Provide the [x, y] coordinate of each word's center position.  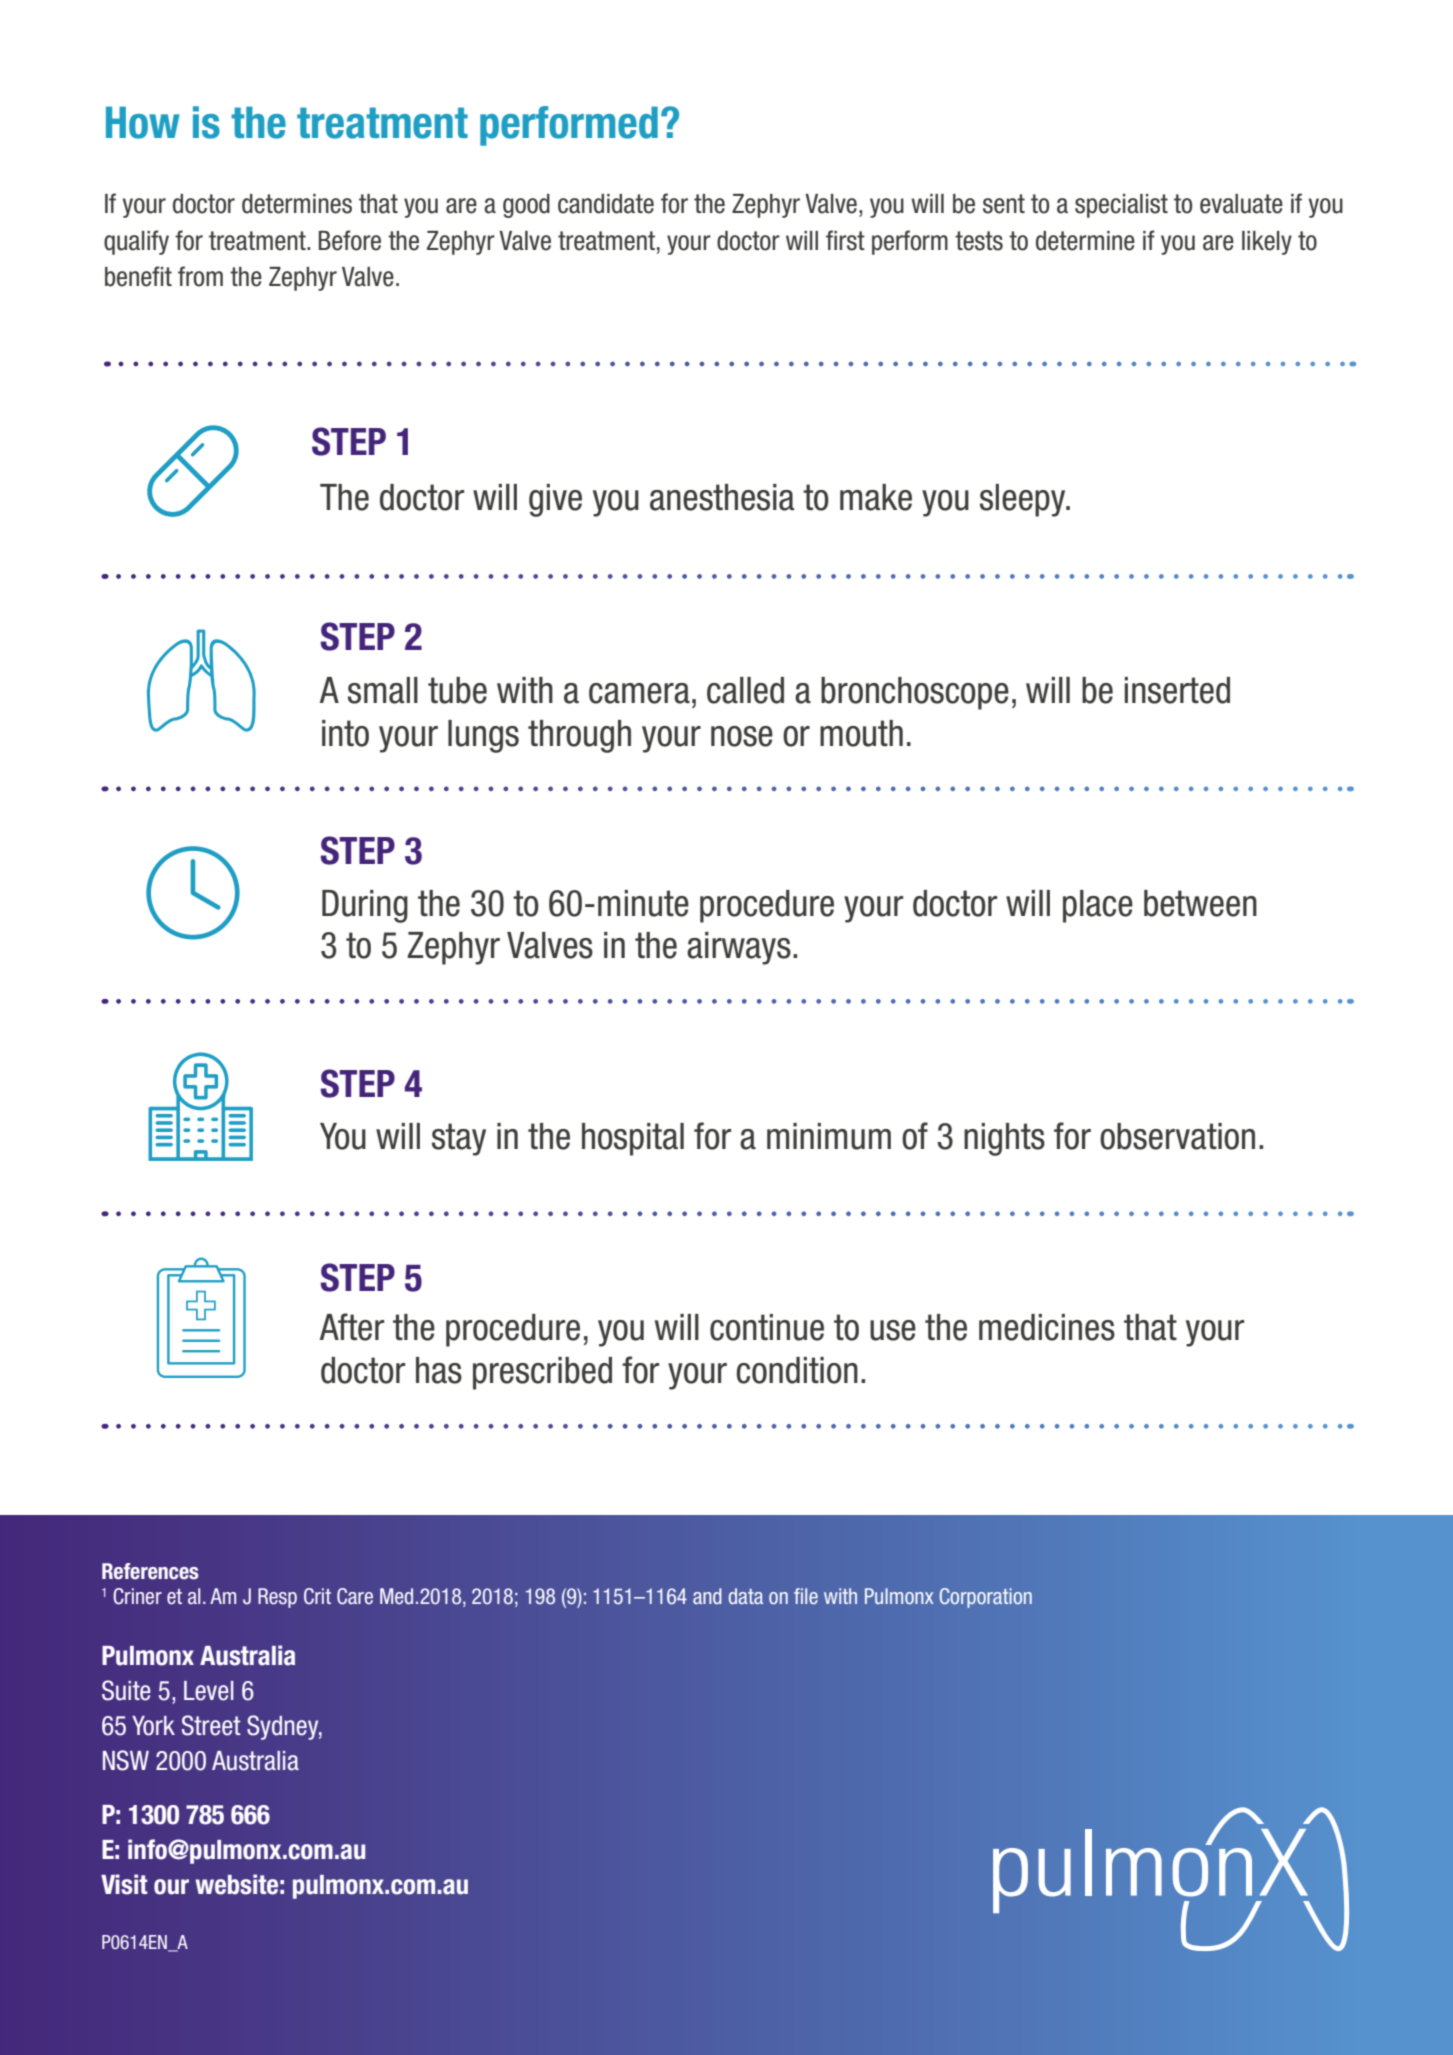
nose [742, 736]
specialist [1121, 206]
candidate [606, 204]
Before [350, 240]
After [351, 1327]
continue [767, 1327]
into [345, 733]
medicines [1047, 1327]
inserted [1177, 690]
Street [211, 1725]
